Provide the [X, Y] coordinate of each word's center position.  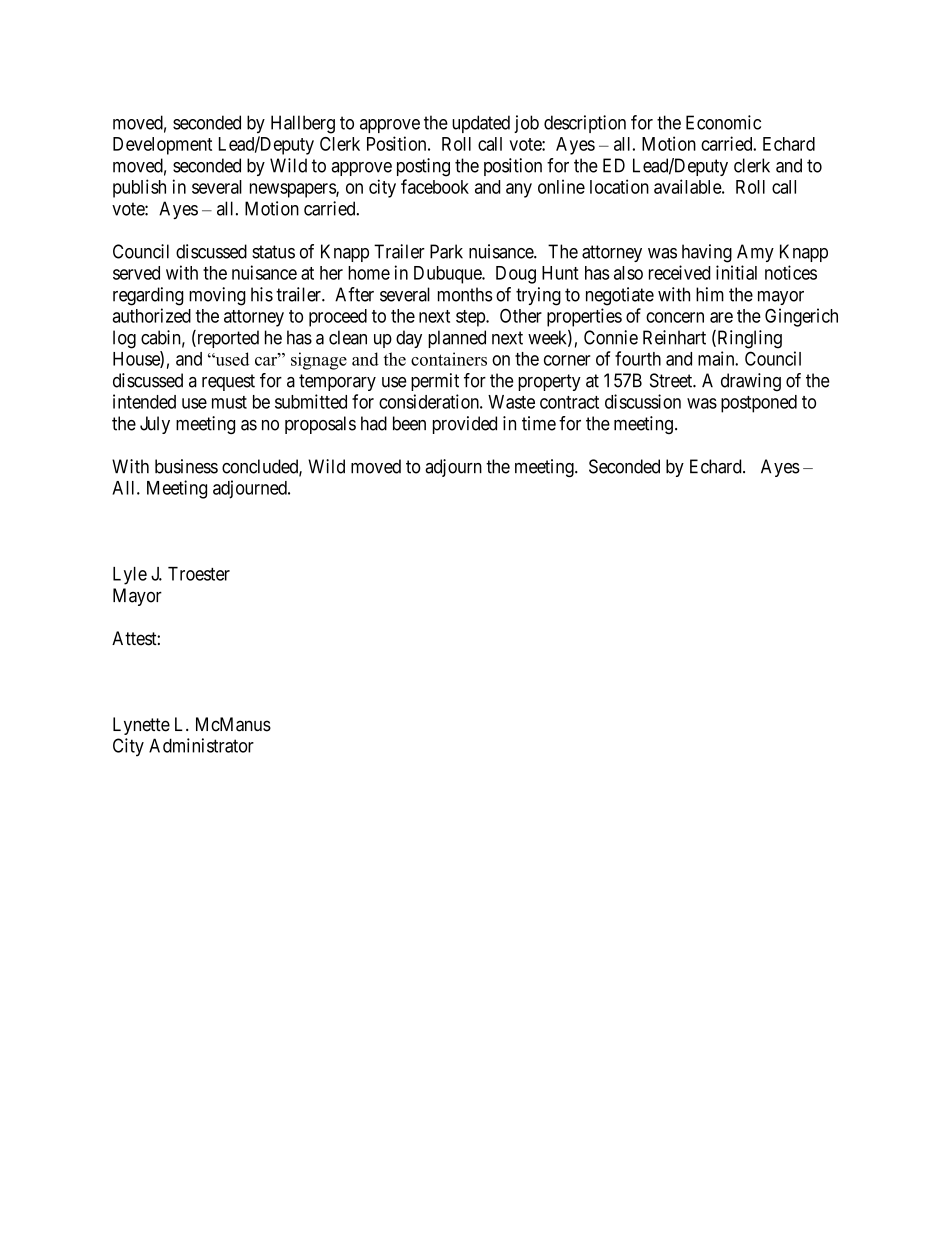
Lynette [141, 726]
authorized [152, 315]
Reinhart [674, 337]
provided [465, 425]
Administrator [201, 745]
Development [162, 146]
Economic [723, 122]
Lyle [130, 576]
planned [457, 339]
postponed [759, 404]
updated [481, 124]
